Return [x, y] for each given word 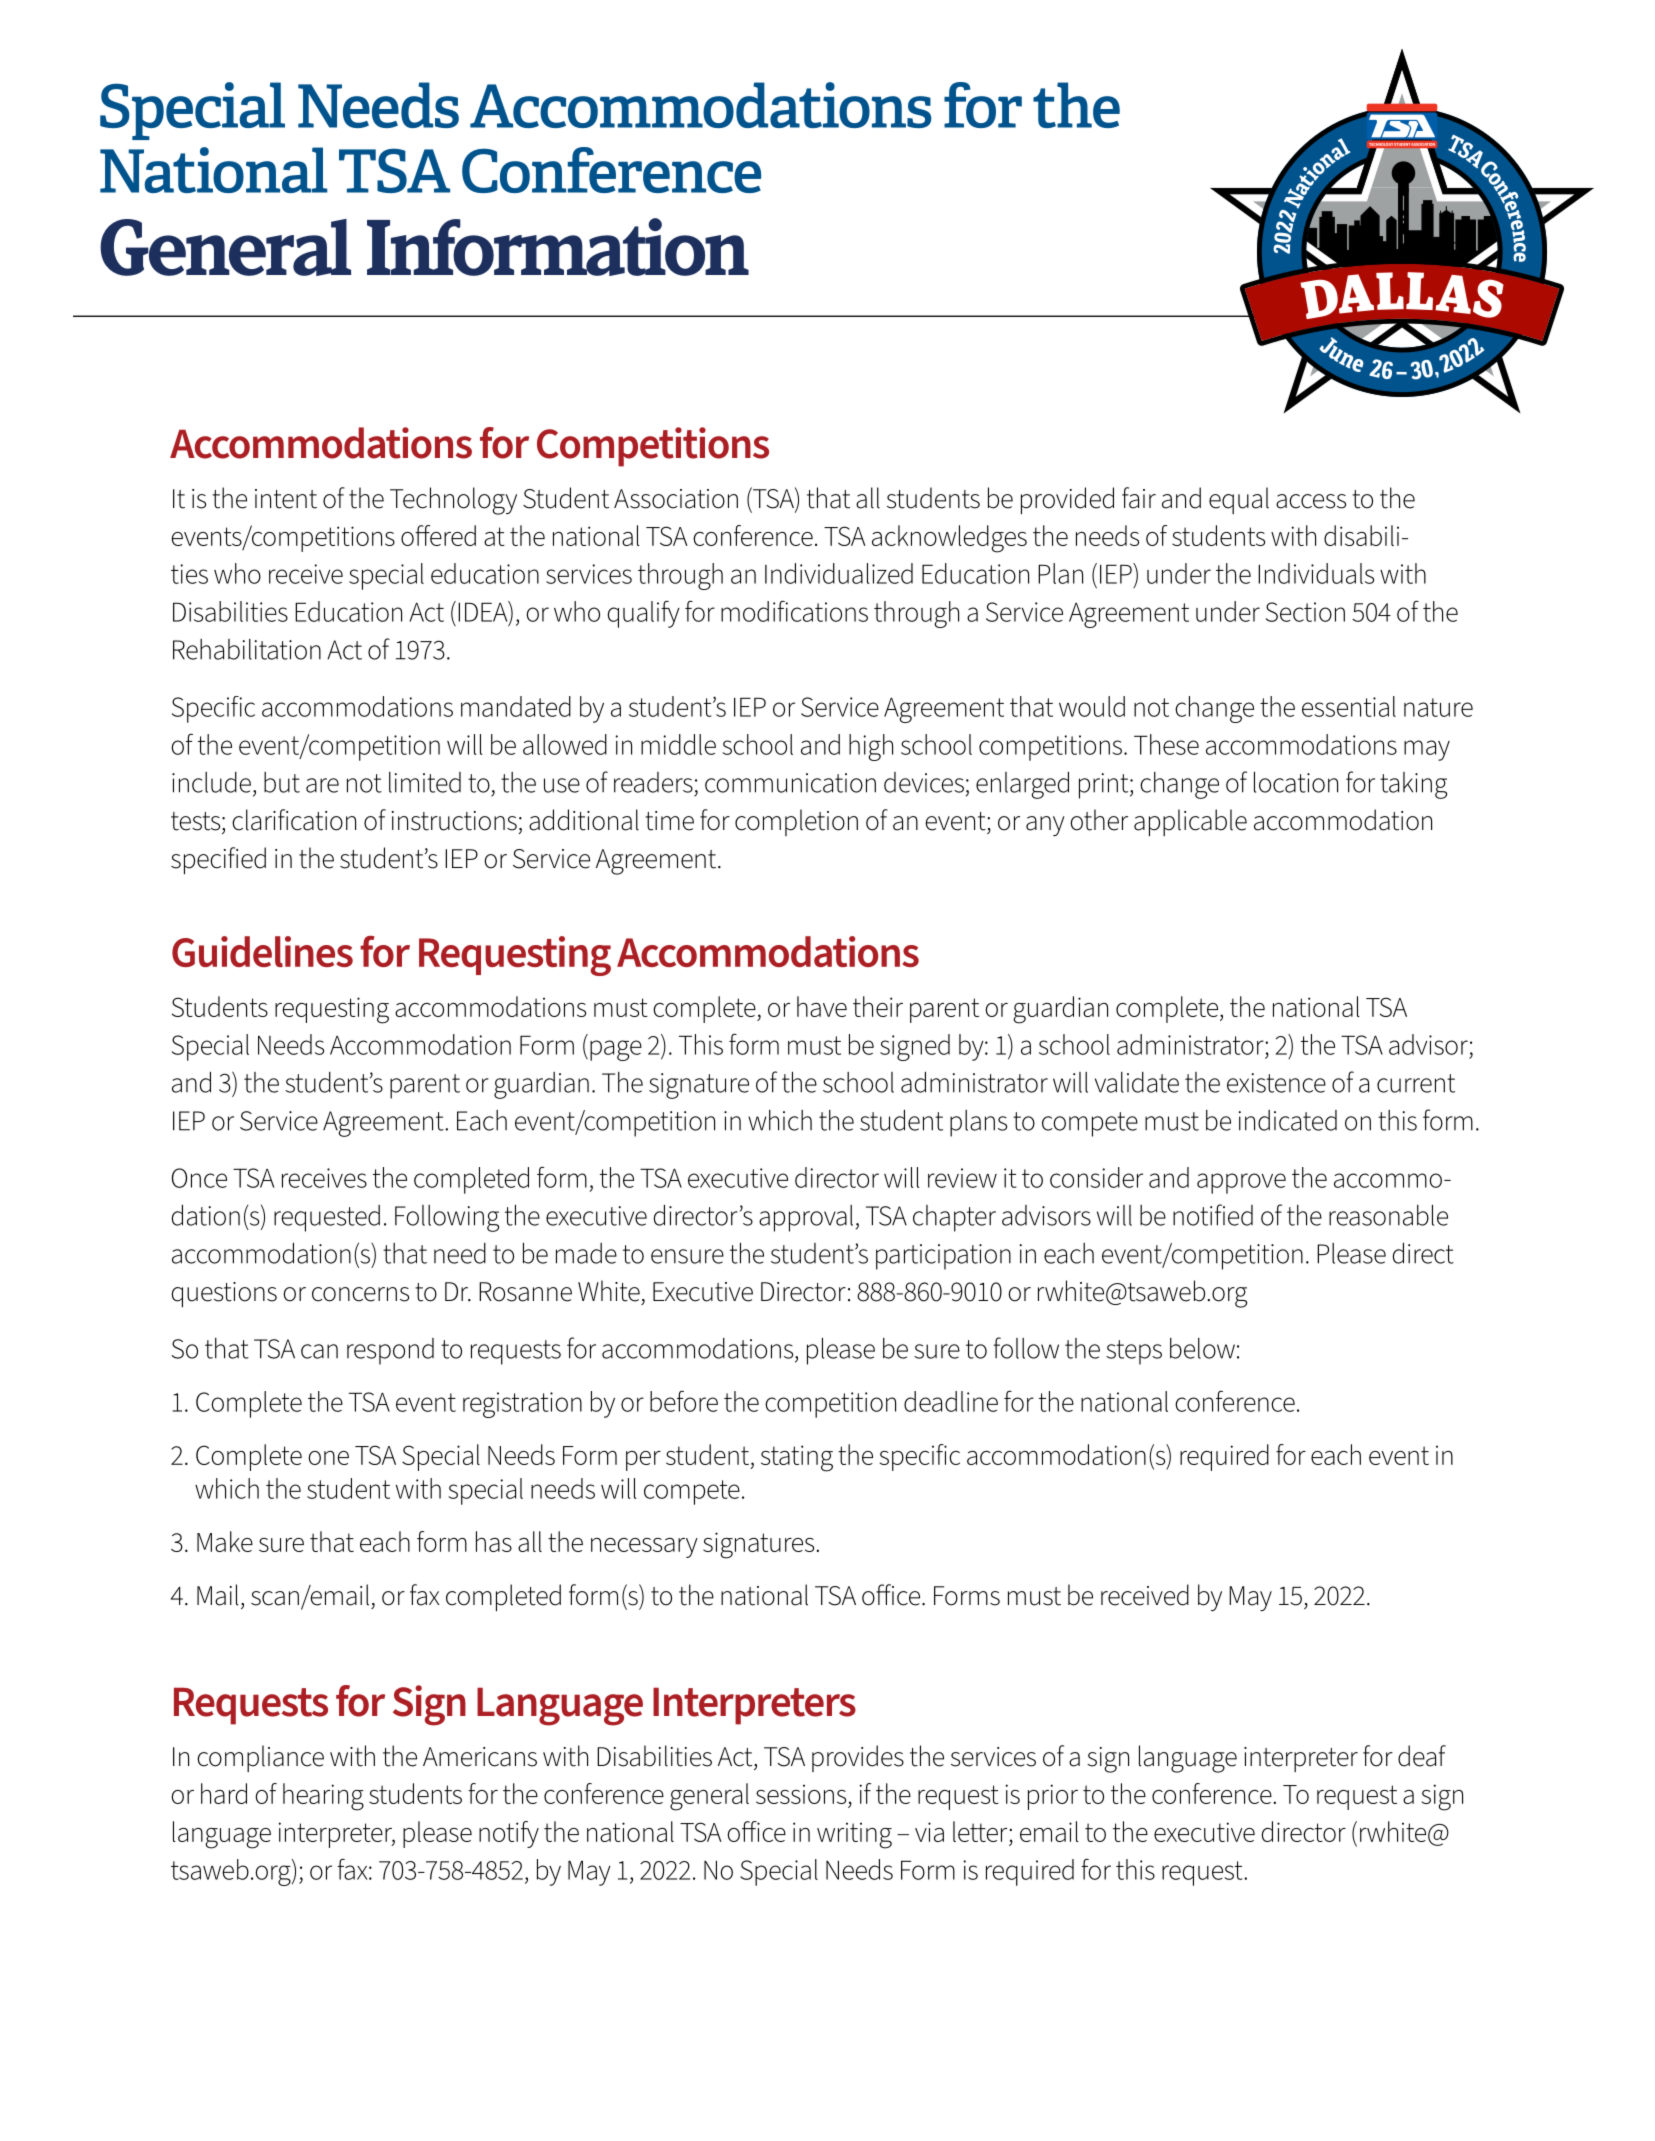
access [1311, 501]
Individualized [839, 573]
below [1202, 1348]
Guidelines [262, 951]
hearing [323, 1797]
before [684, 1401]
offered [438, 535]
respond [390, 1351]
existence [1276, 1083]
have [822, 1006]
